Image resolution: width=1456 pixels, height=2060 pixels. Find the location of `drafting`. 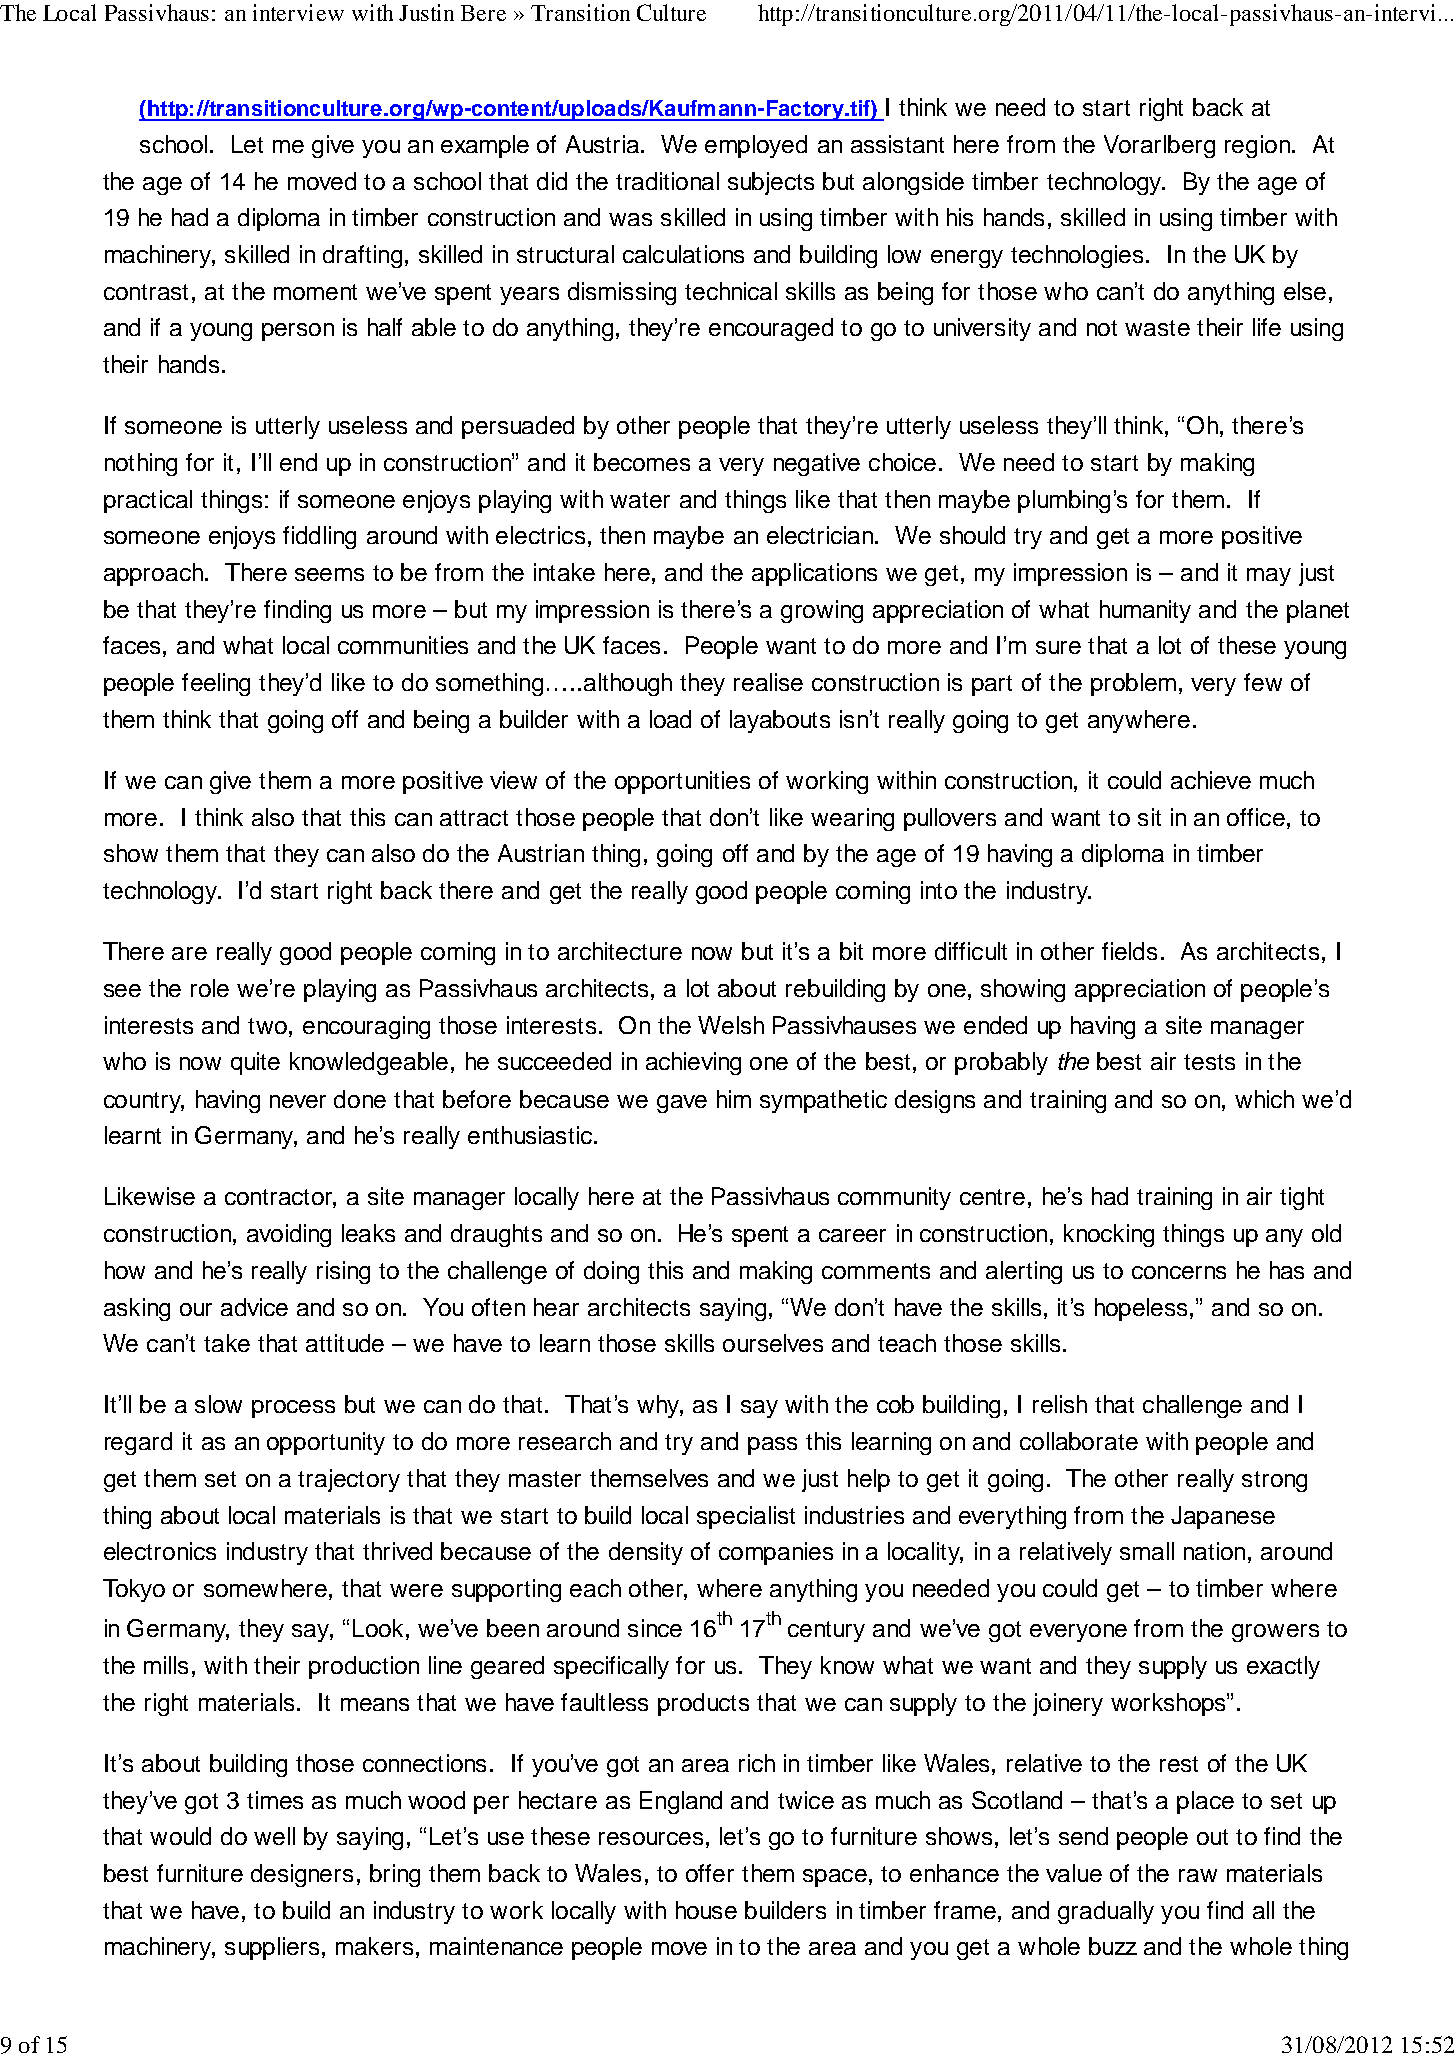

drafting is located at coordinates (362, 256).
